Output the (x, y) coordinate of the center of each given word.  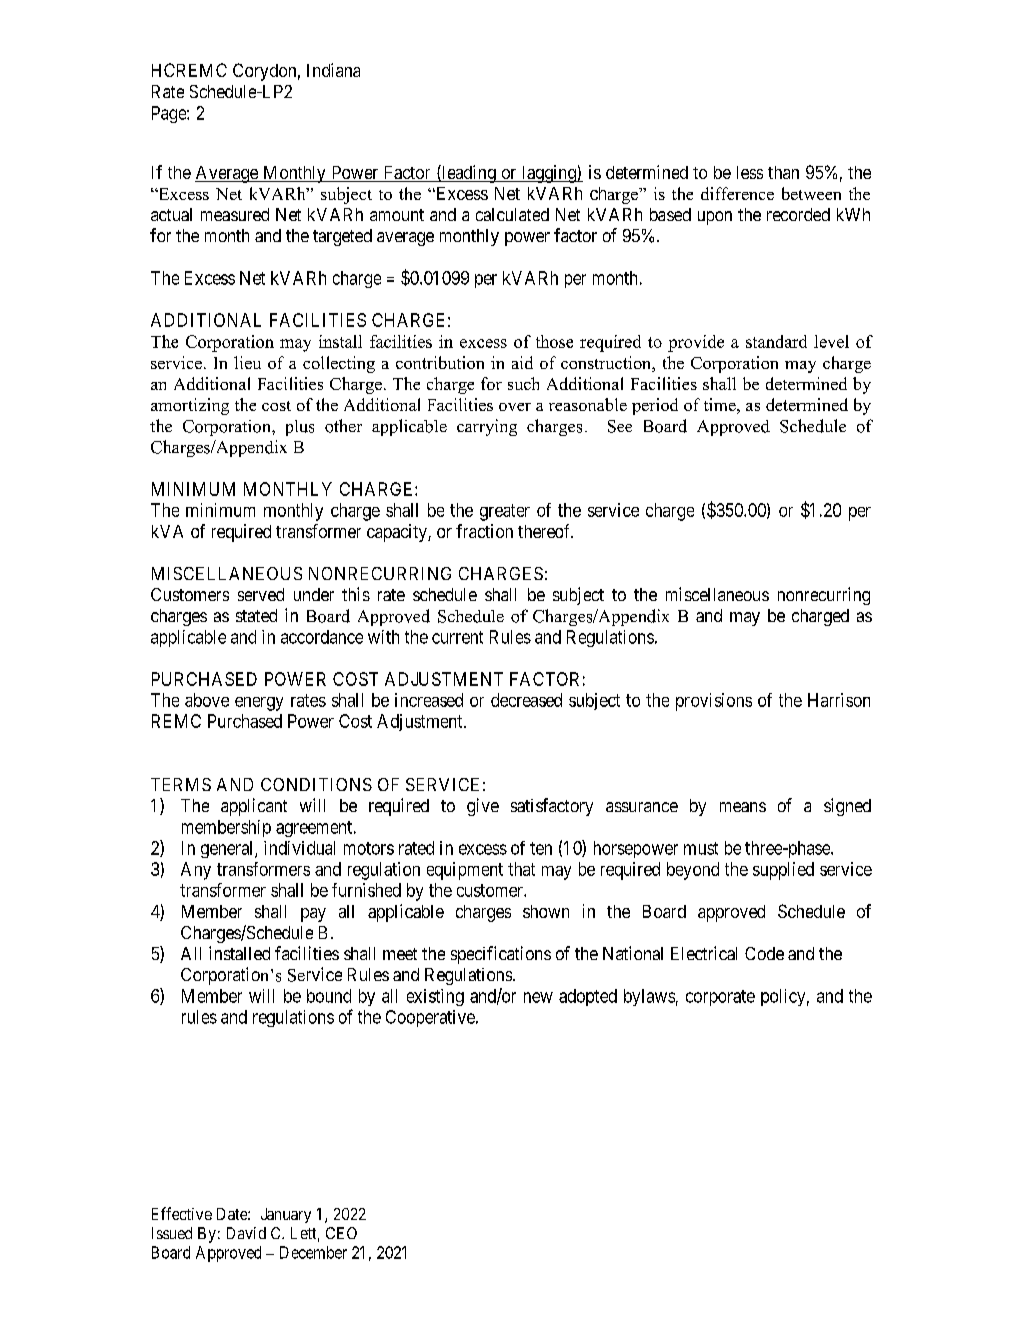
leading (469, 174)
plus (300, 428)
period (655, 406)
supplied (783, 871)
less (750, 172)
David (246, 1233)
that (521, 869)
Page (170, 114)
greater (505, 512)
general (228, 849)
